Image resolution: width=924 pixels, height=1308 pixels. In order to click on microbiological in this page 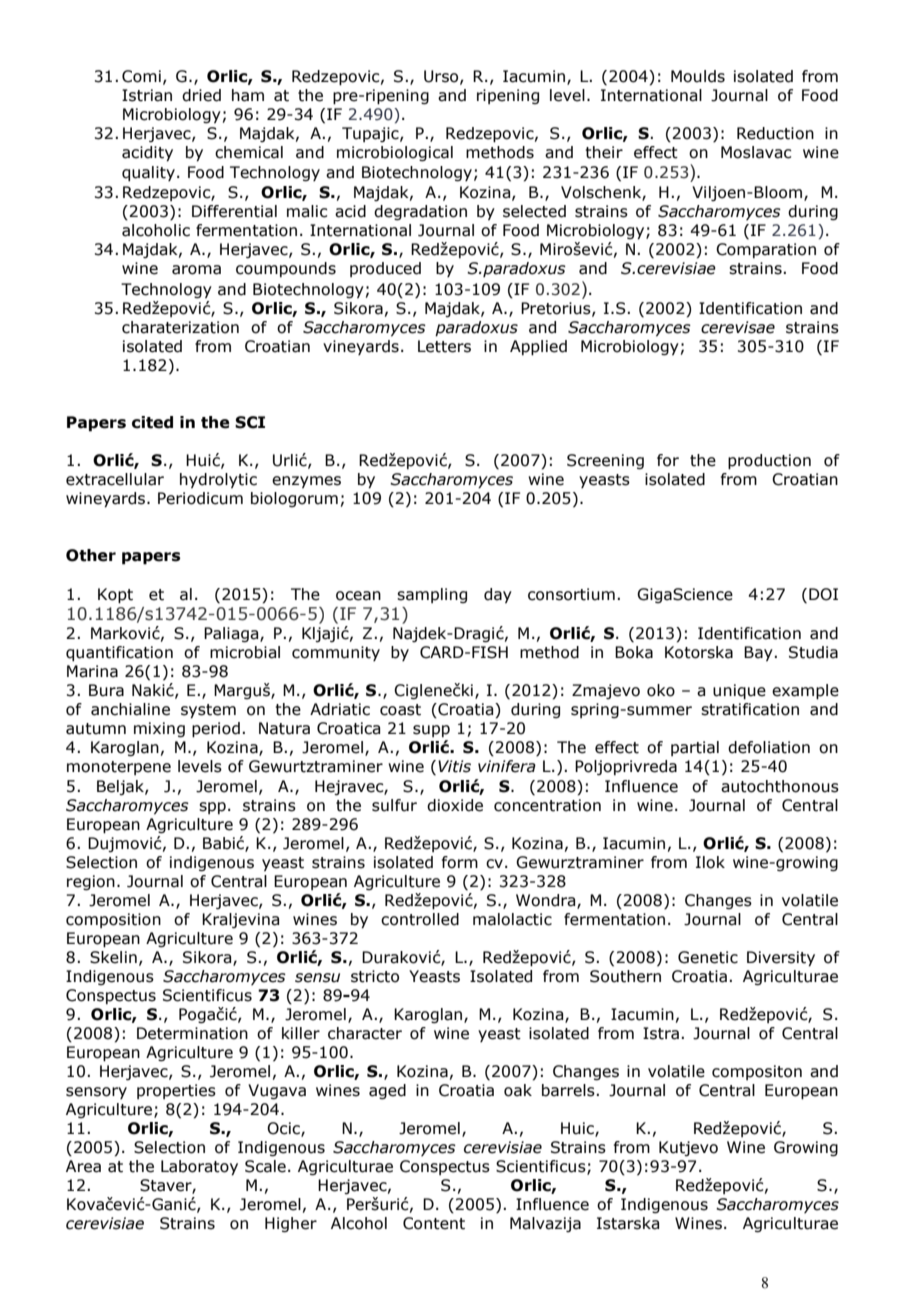, I will do `click(395, 153)`.
